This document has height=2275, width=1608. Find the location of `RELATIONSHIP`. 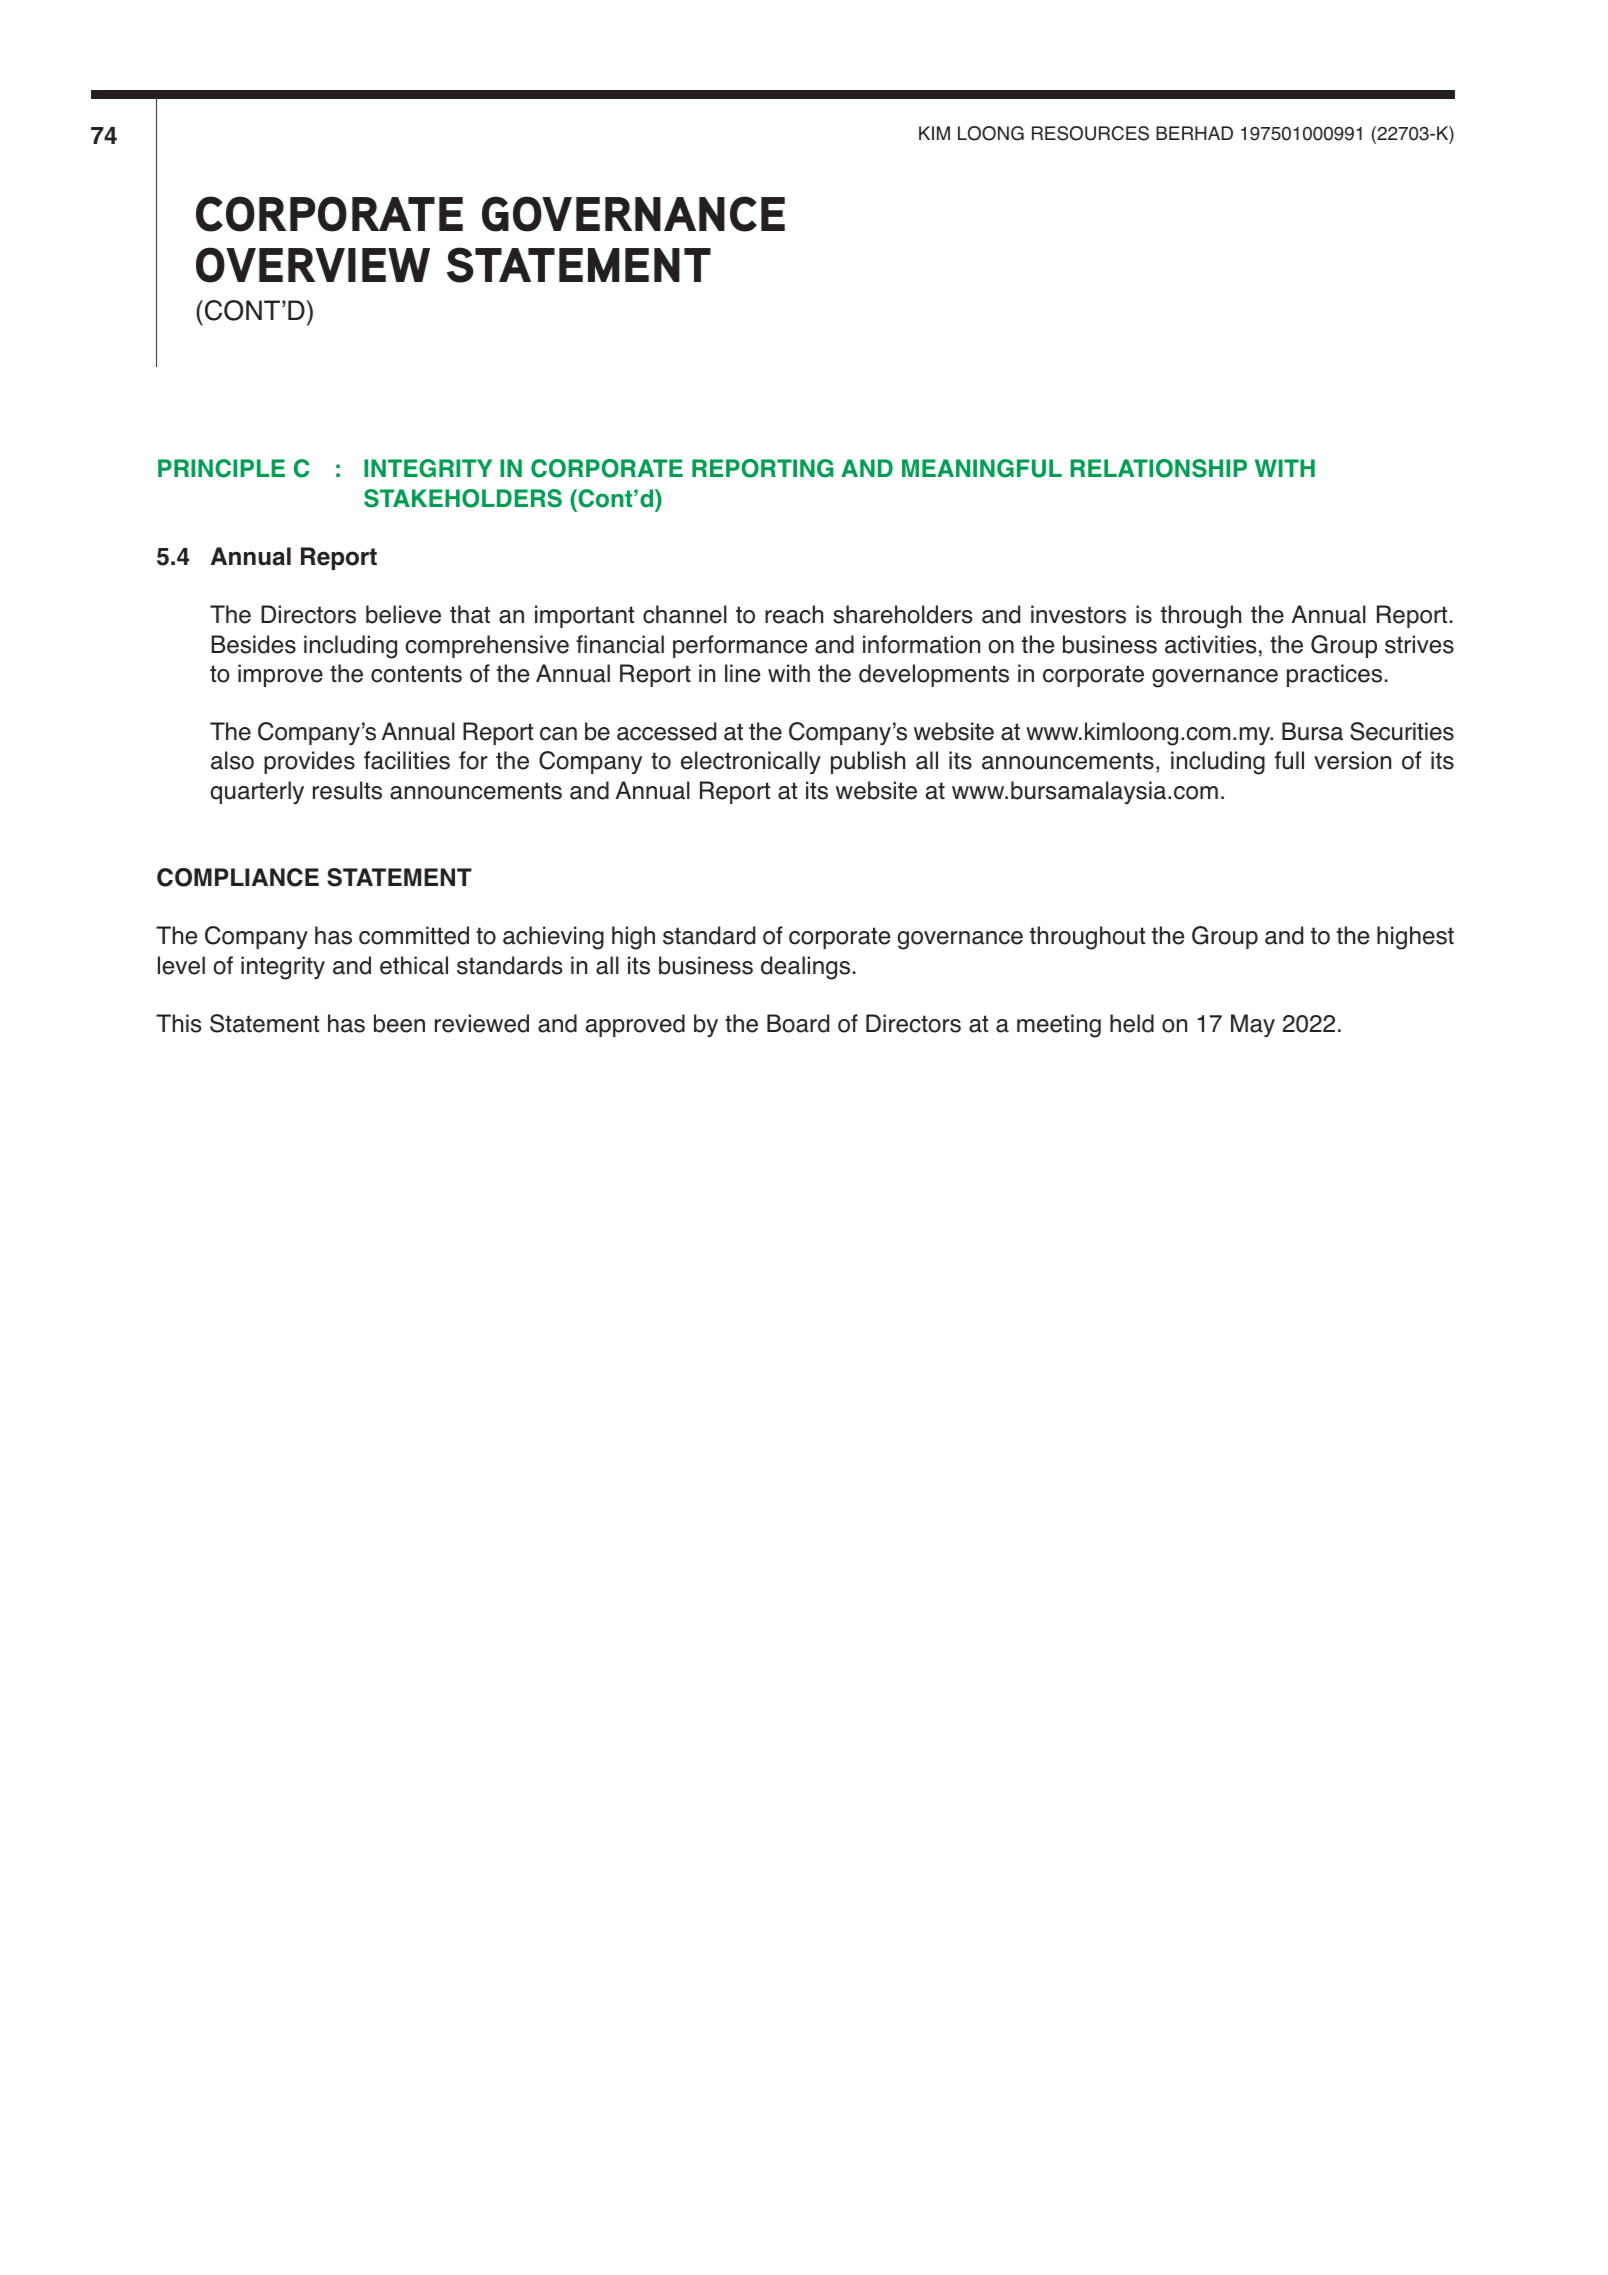

RELATIONSHIP is located at coordinates (1158, 468).
